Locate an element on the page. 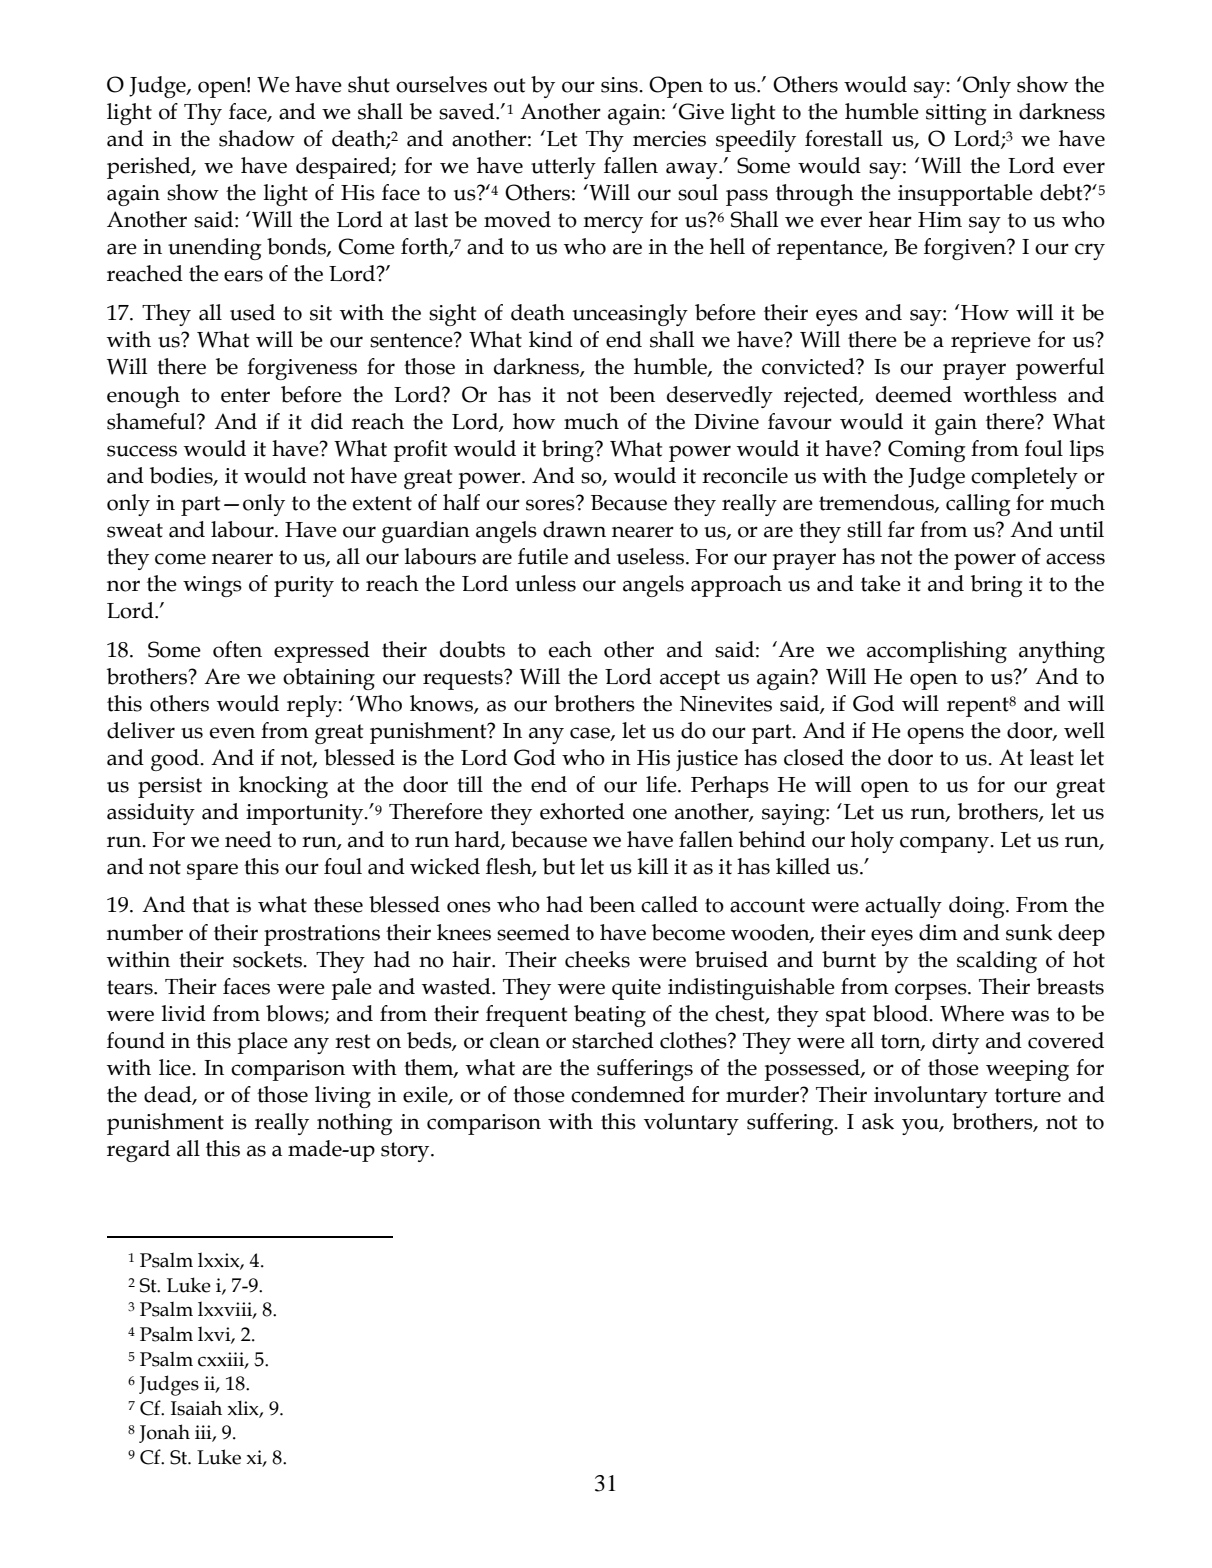  sins is located at coordinates (620, 85).
